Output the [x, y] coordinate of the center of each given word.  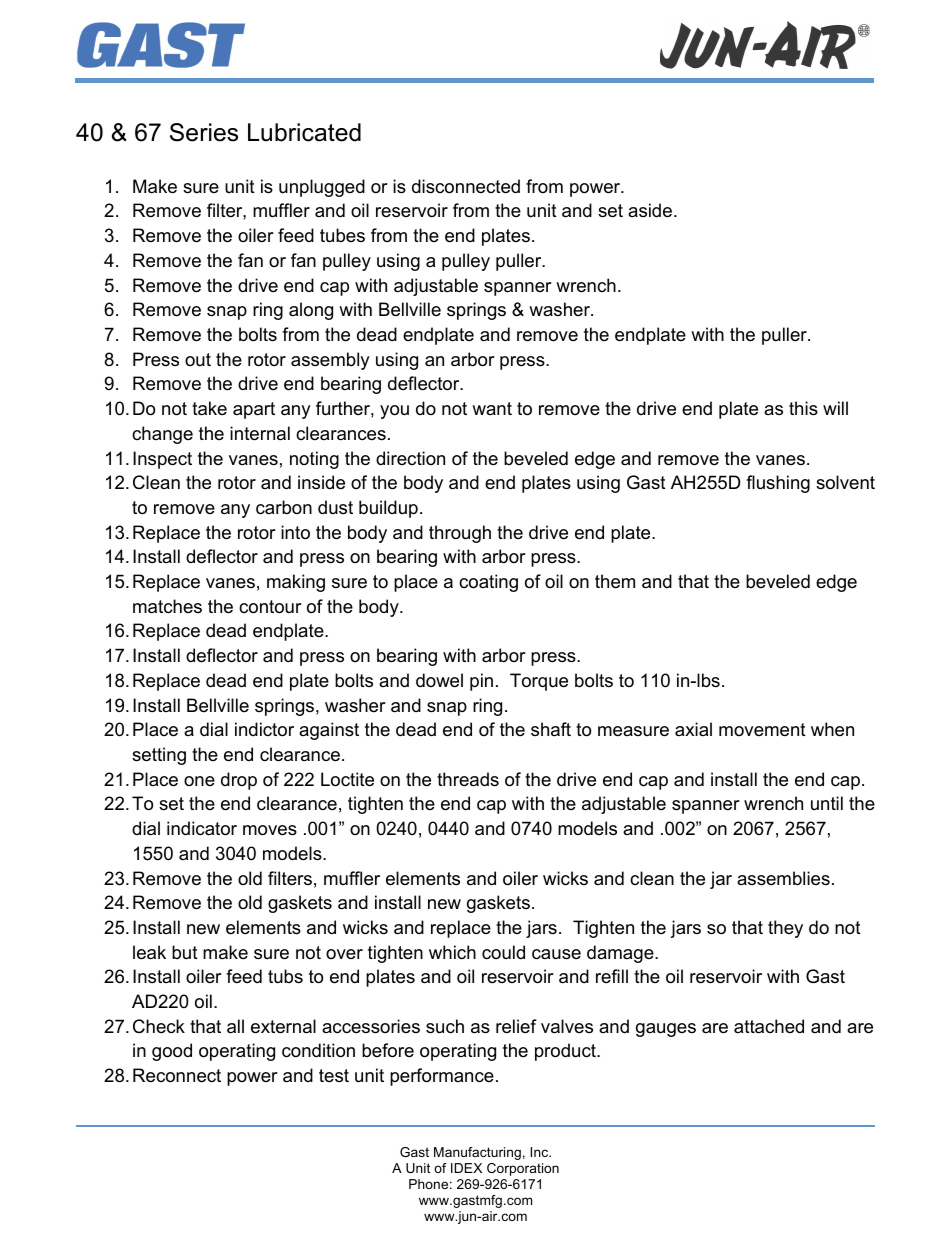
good [172, 1052]
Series [204, 132]
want [492, 408]
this [803, 408]
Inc [540, 1152]
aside [650, 210]
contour [270, 607]
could [503, 952]
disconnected [466, 186]
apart [254, 410]
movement [762, 730]
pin [481, 682]
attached [769, 1026]
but [185, 952]
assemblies [783, 878]
